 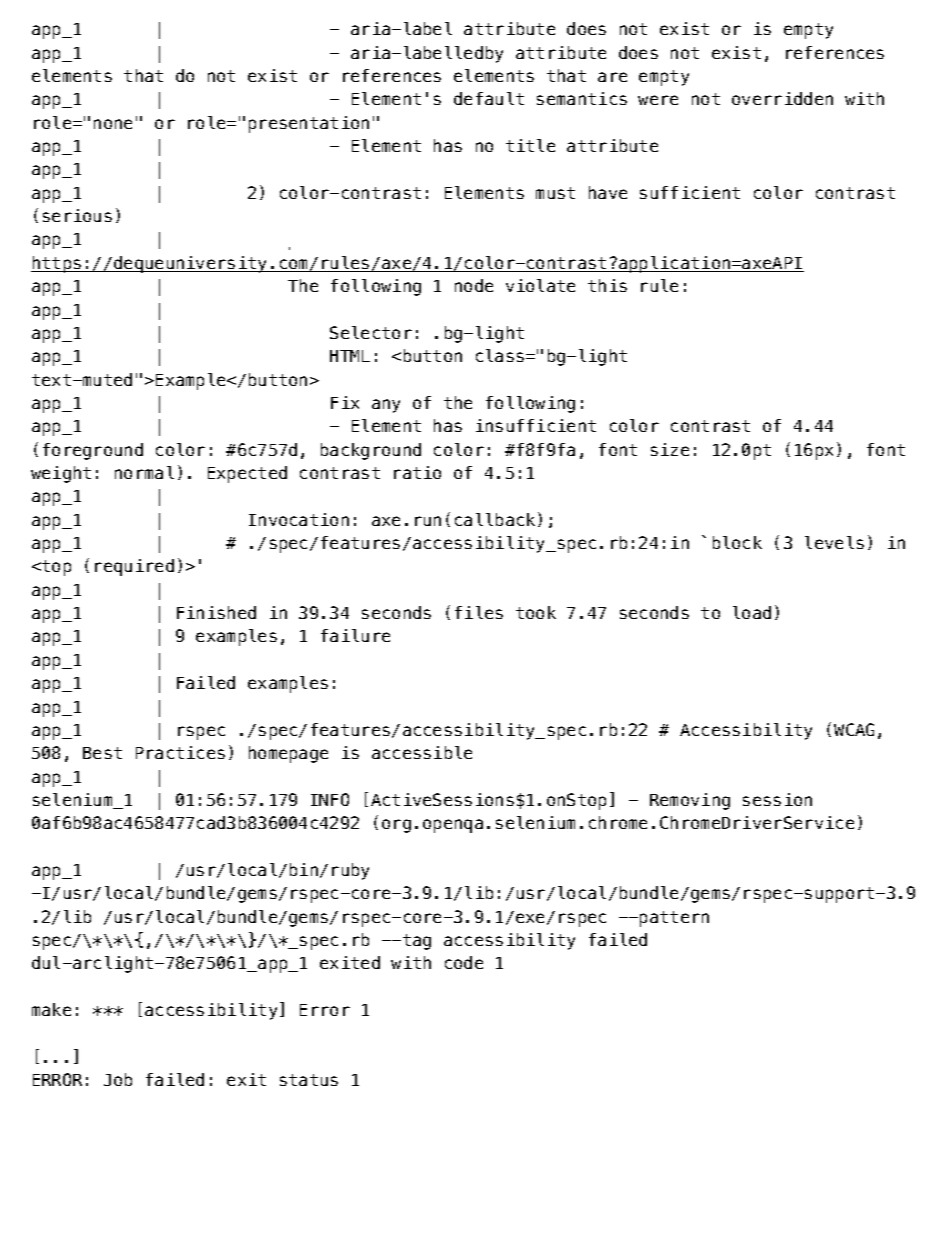 What do you see at coordinates (216, 612) in the screenshot?
I see `Finished` at bounding box center [216, 612].
